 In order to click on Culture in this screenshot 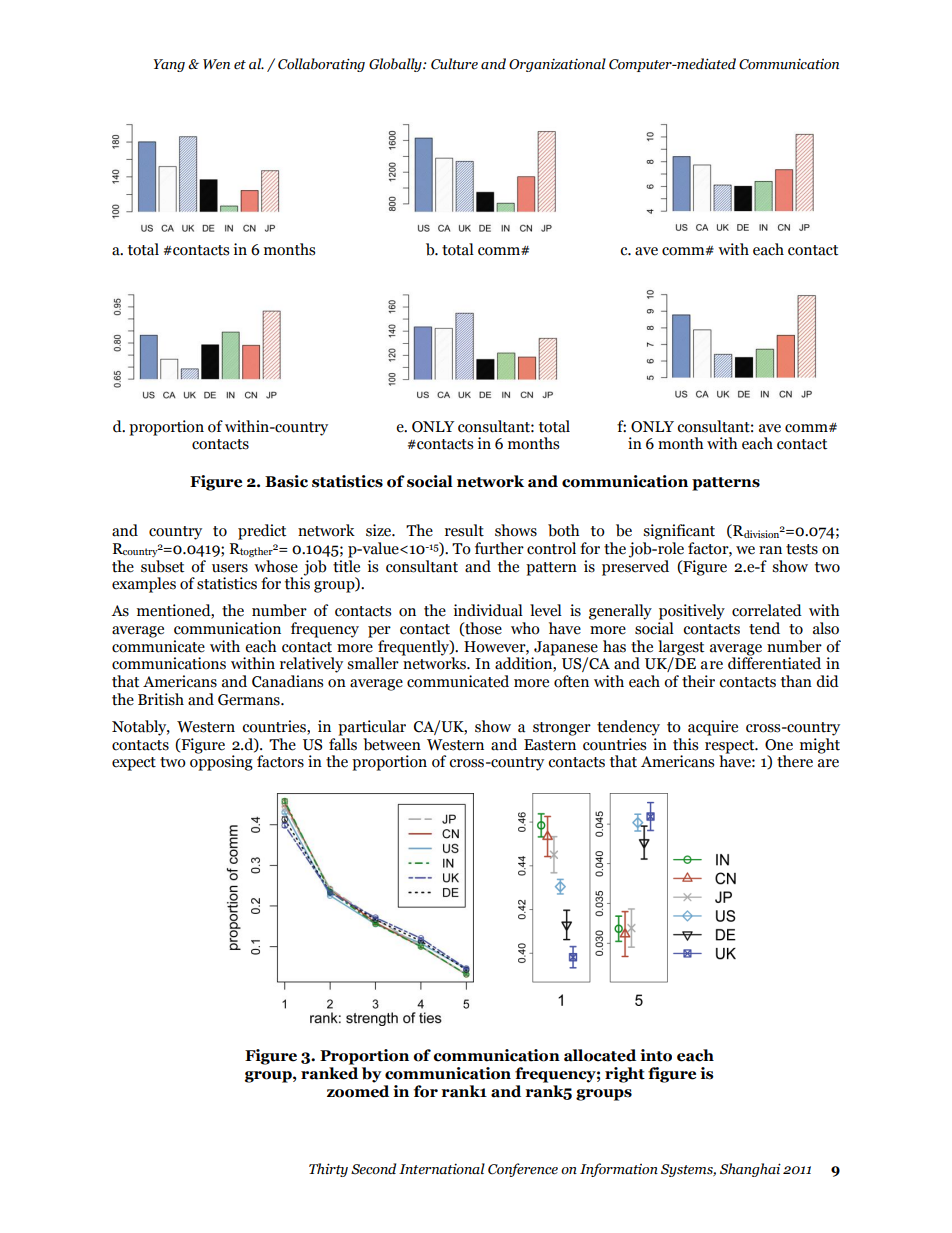, I will do `click(454, 64)`.
